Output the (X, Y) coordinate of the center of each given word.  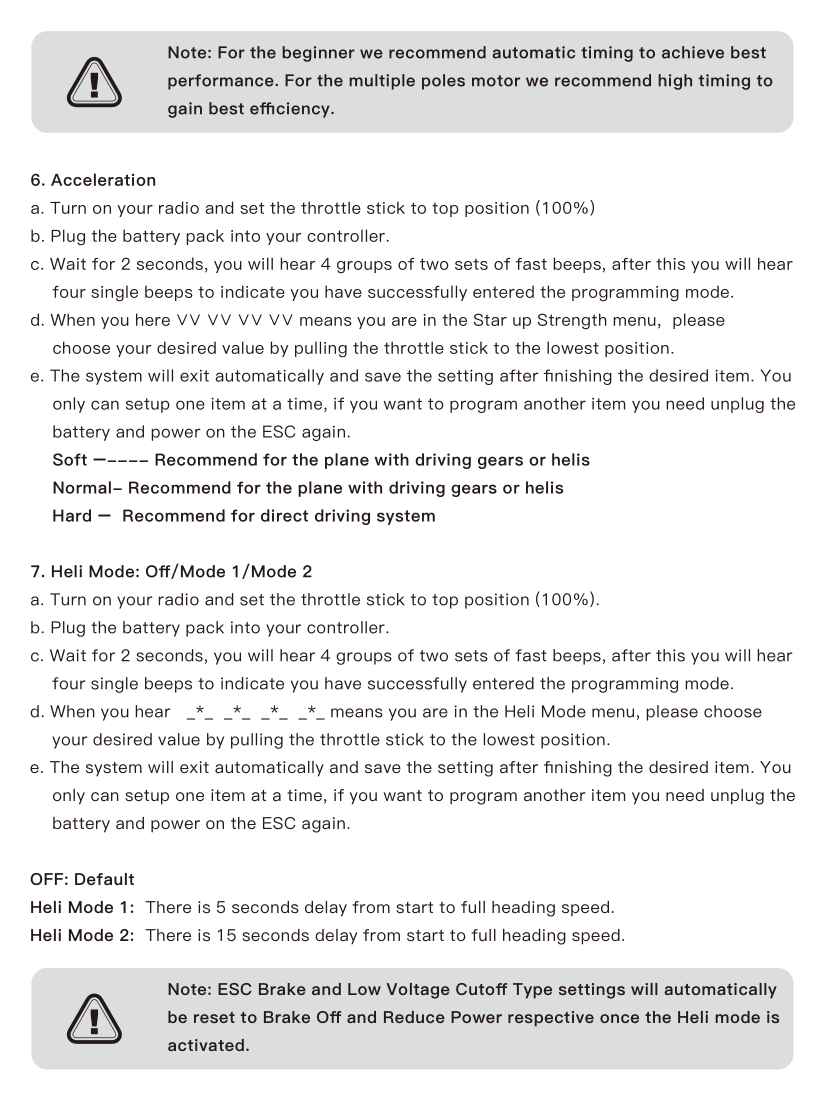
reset (214, 1017)
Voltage (418, 991)
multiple (382, 82)
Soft (70, 459)
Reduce (414, 1017)
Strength (572, 321)
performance (222, 82)
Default (104, 879)
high (675, 82)
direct (284, 515)
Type (532, 991)
